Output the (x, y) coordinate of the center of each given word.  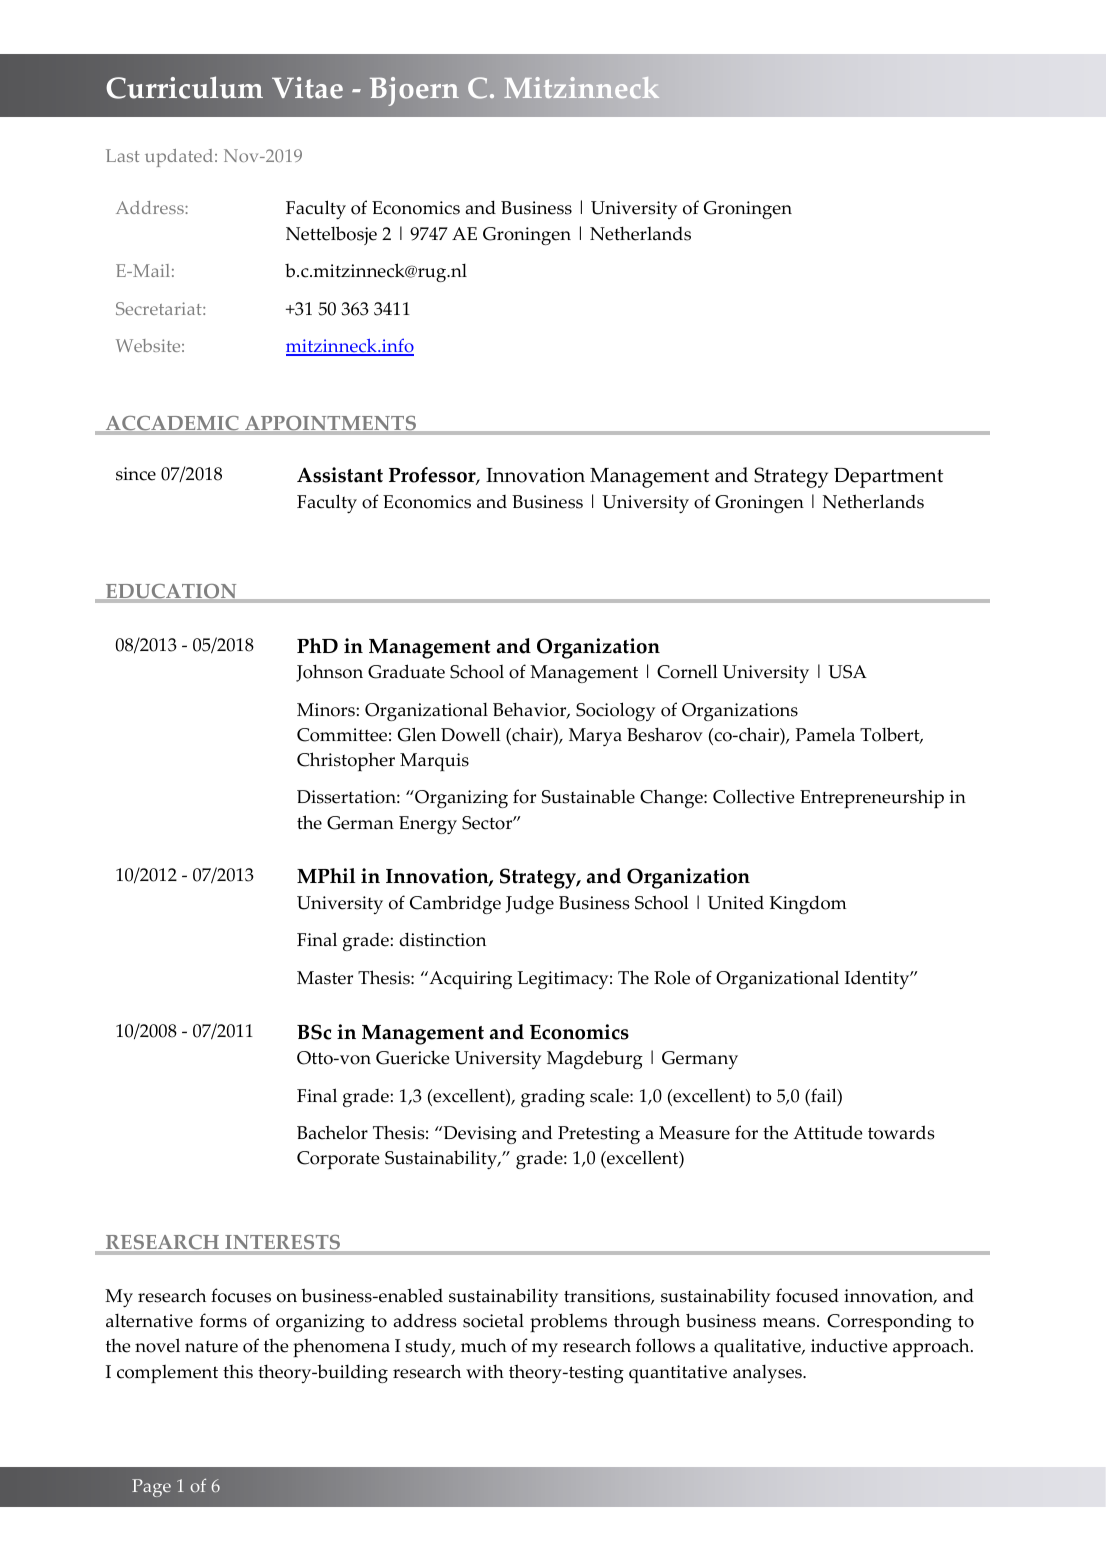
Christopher (346, 761)
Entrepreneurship (872, 798)
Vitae (307, 88)
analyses (768, 1374)
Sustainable (588, 796)
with (485, 1371)
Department (888, 478)
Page (151, 1488)
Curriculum (184, 87)
